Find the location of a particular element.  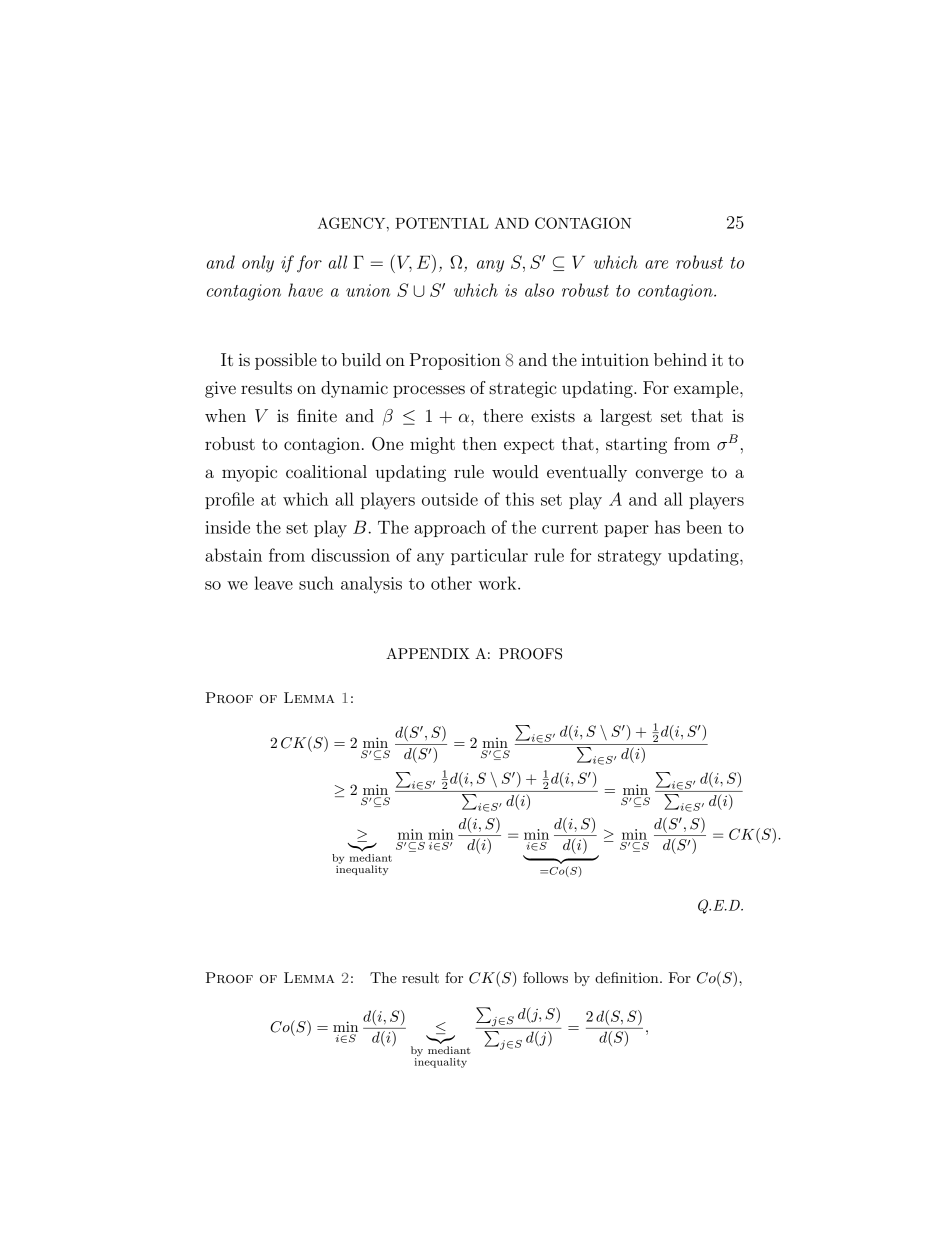

strategy is located at coordinates (630, 558).
